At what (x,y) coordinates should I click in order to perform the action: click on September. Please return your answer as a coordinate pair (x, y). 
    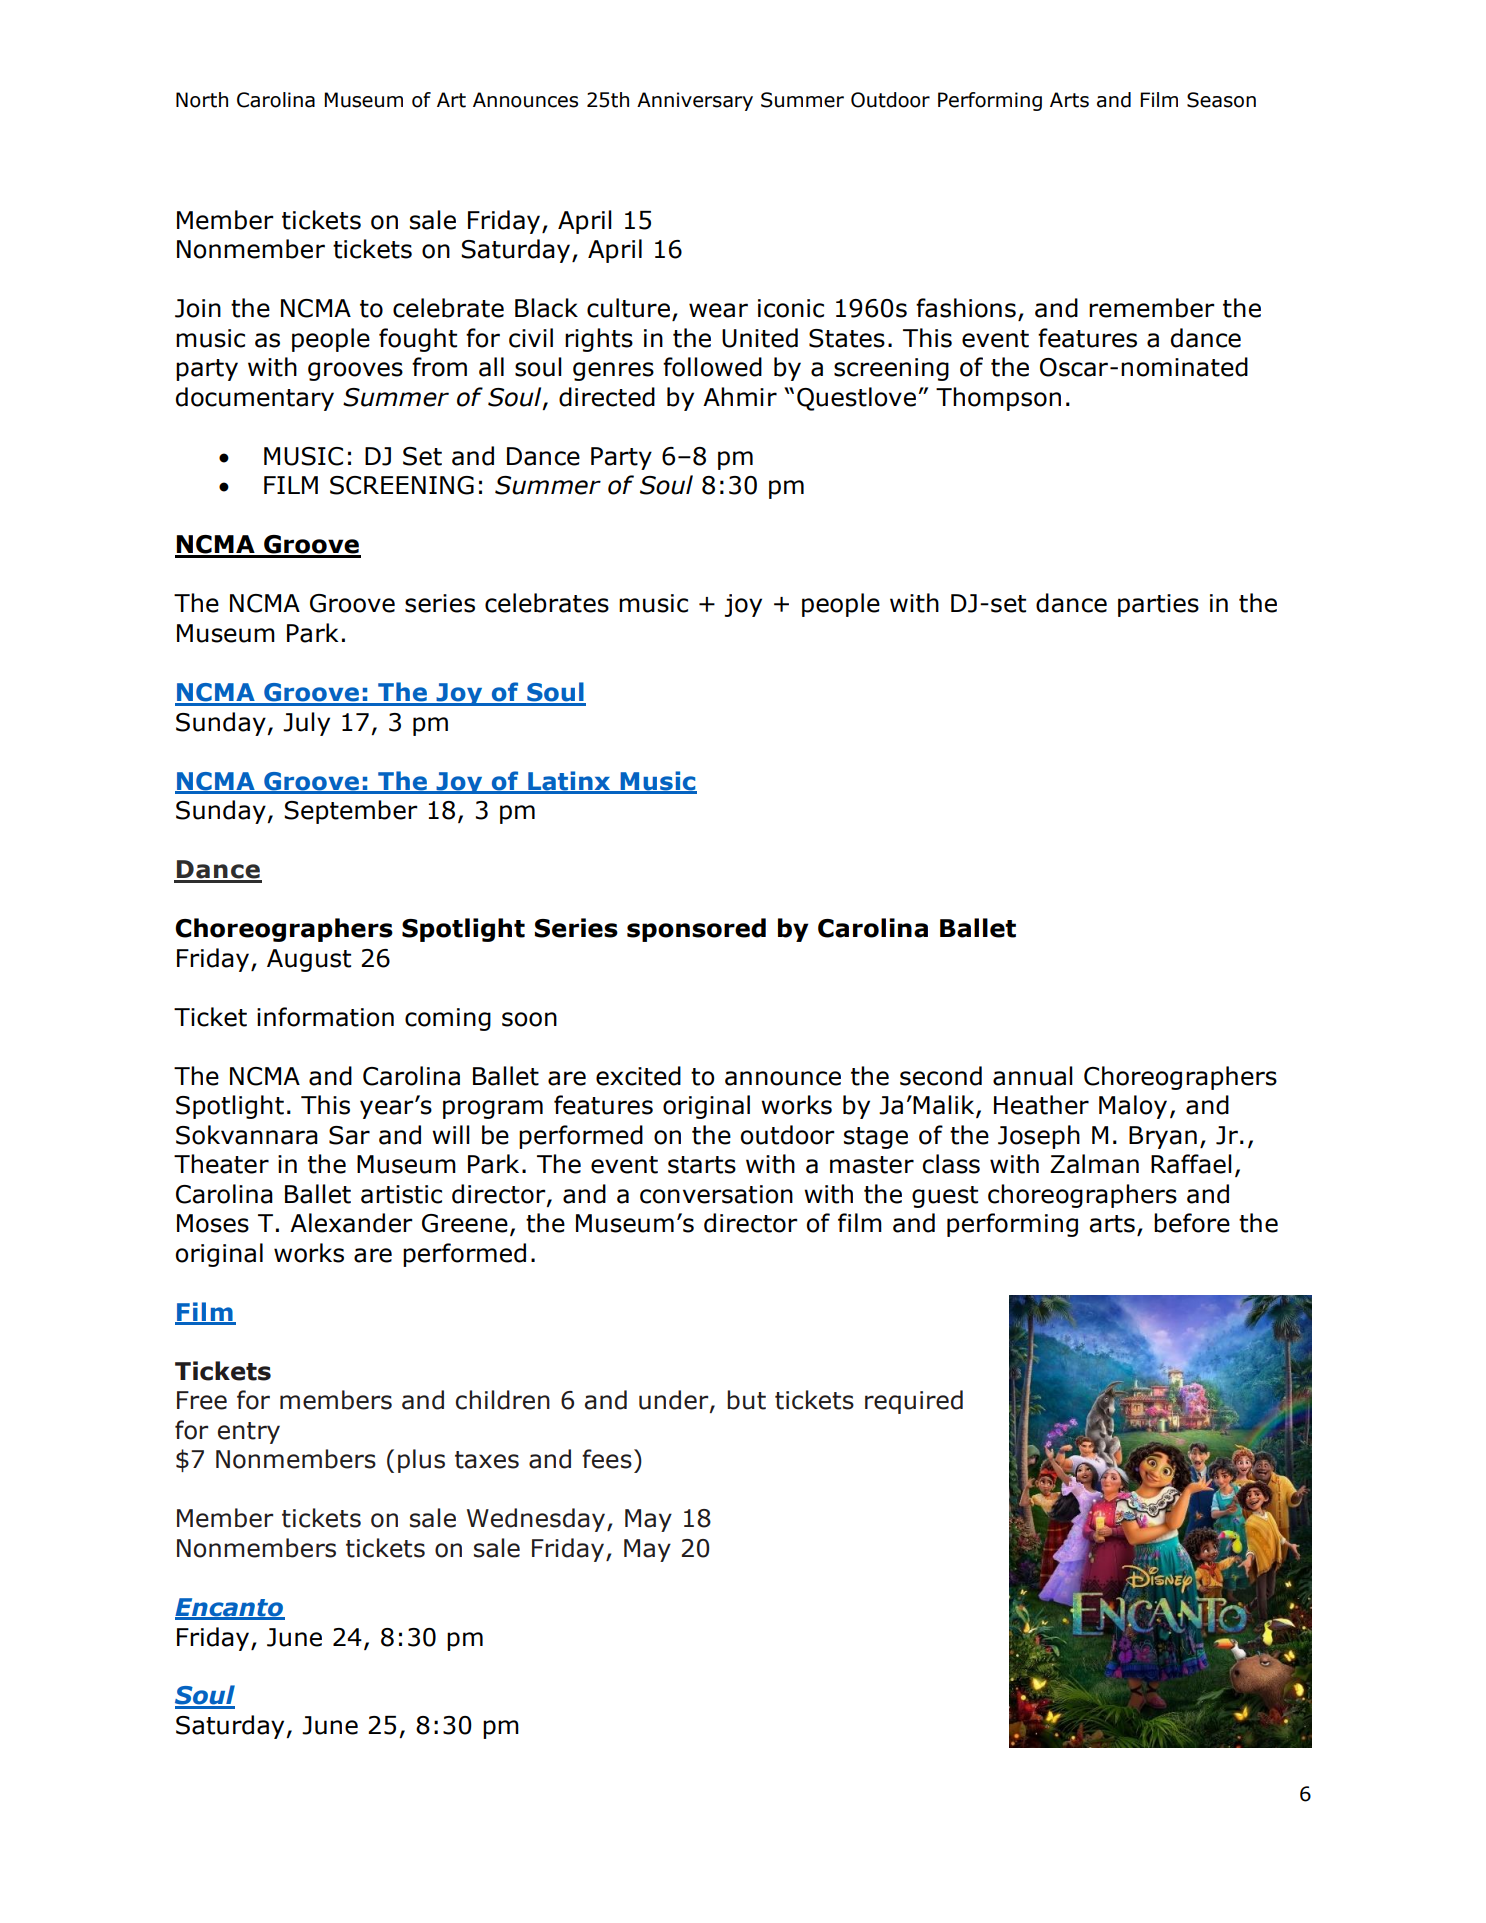
    Looking at the image, I should click on (351, 812).
